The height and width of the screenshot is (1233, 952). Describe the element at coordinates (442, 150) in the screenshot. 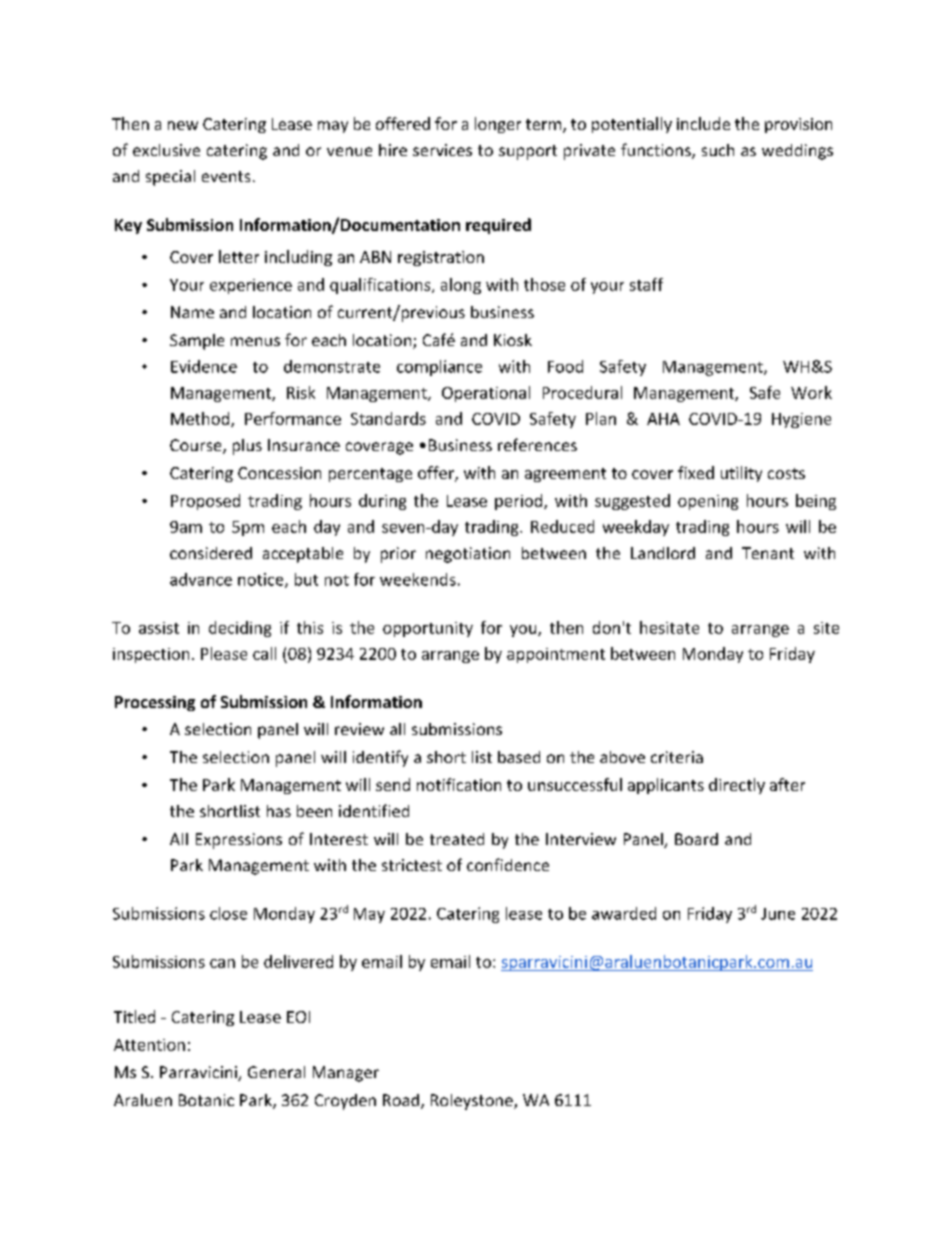

I see `services` at that location.
